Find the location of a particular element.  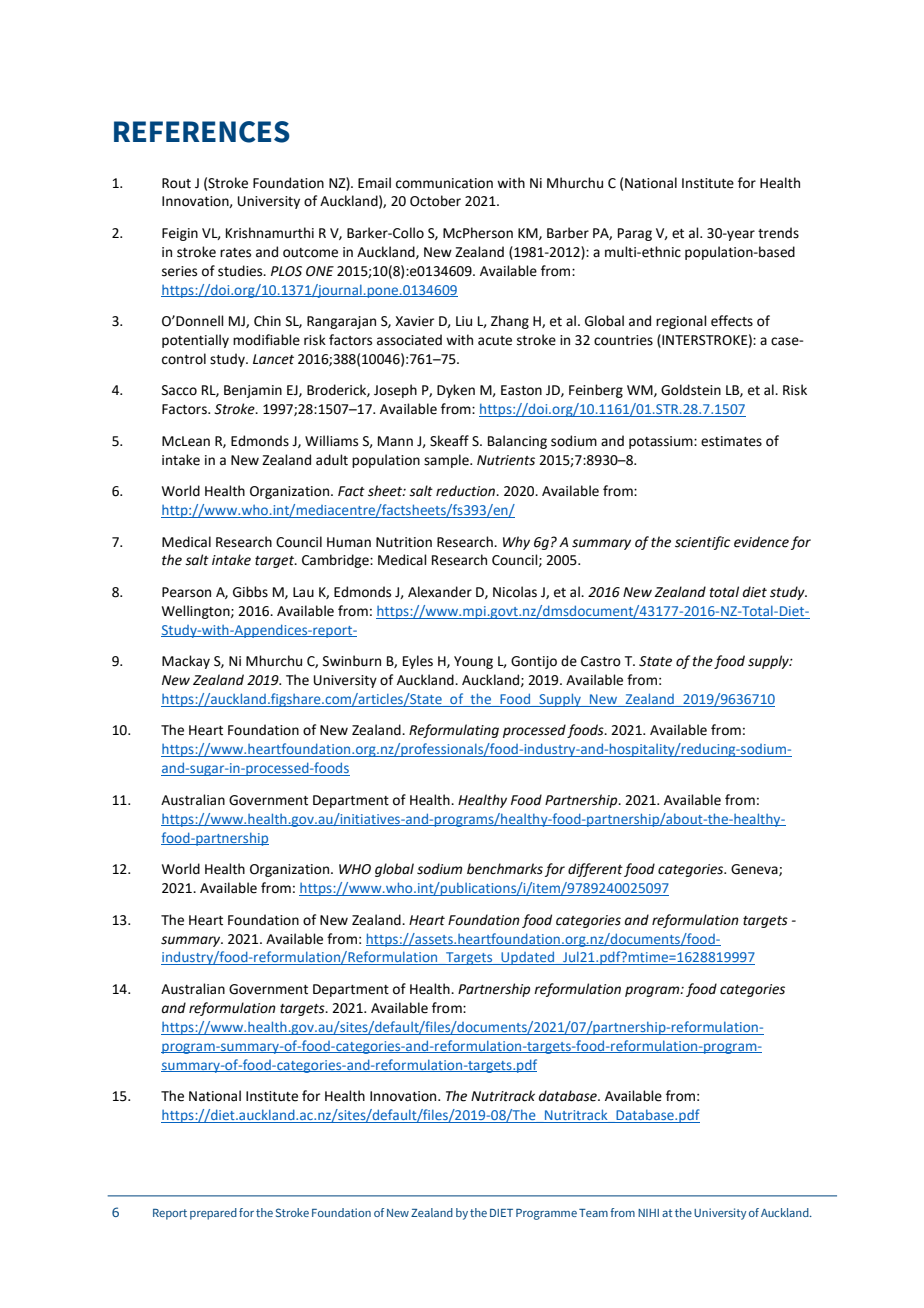

Balancing is located at coordinates (517, 442).
